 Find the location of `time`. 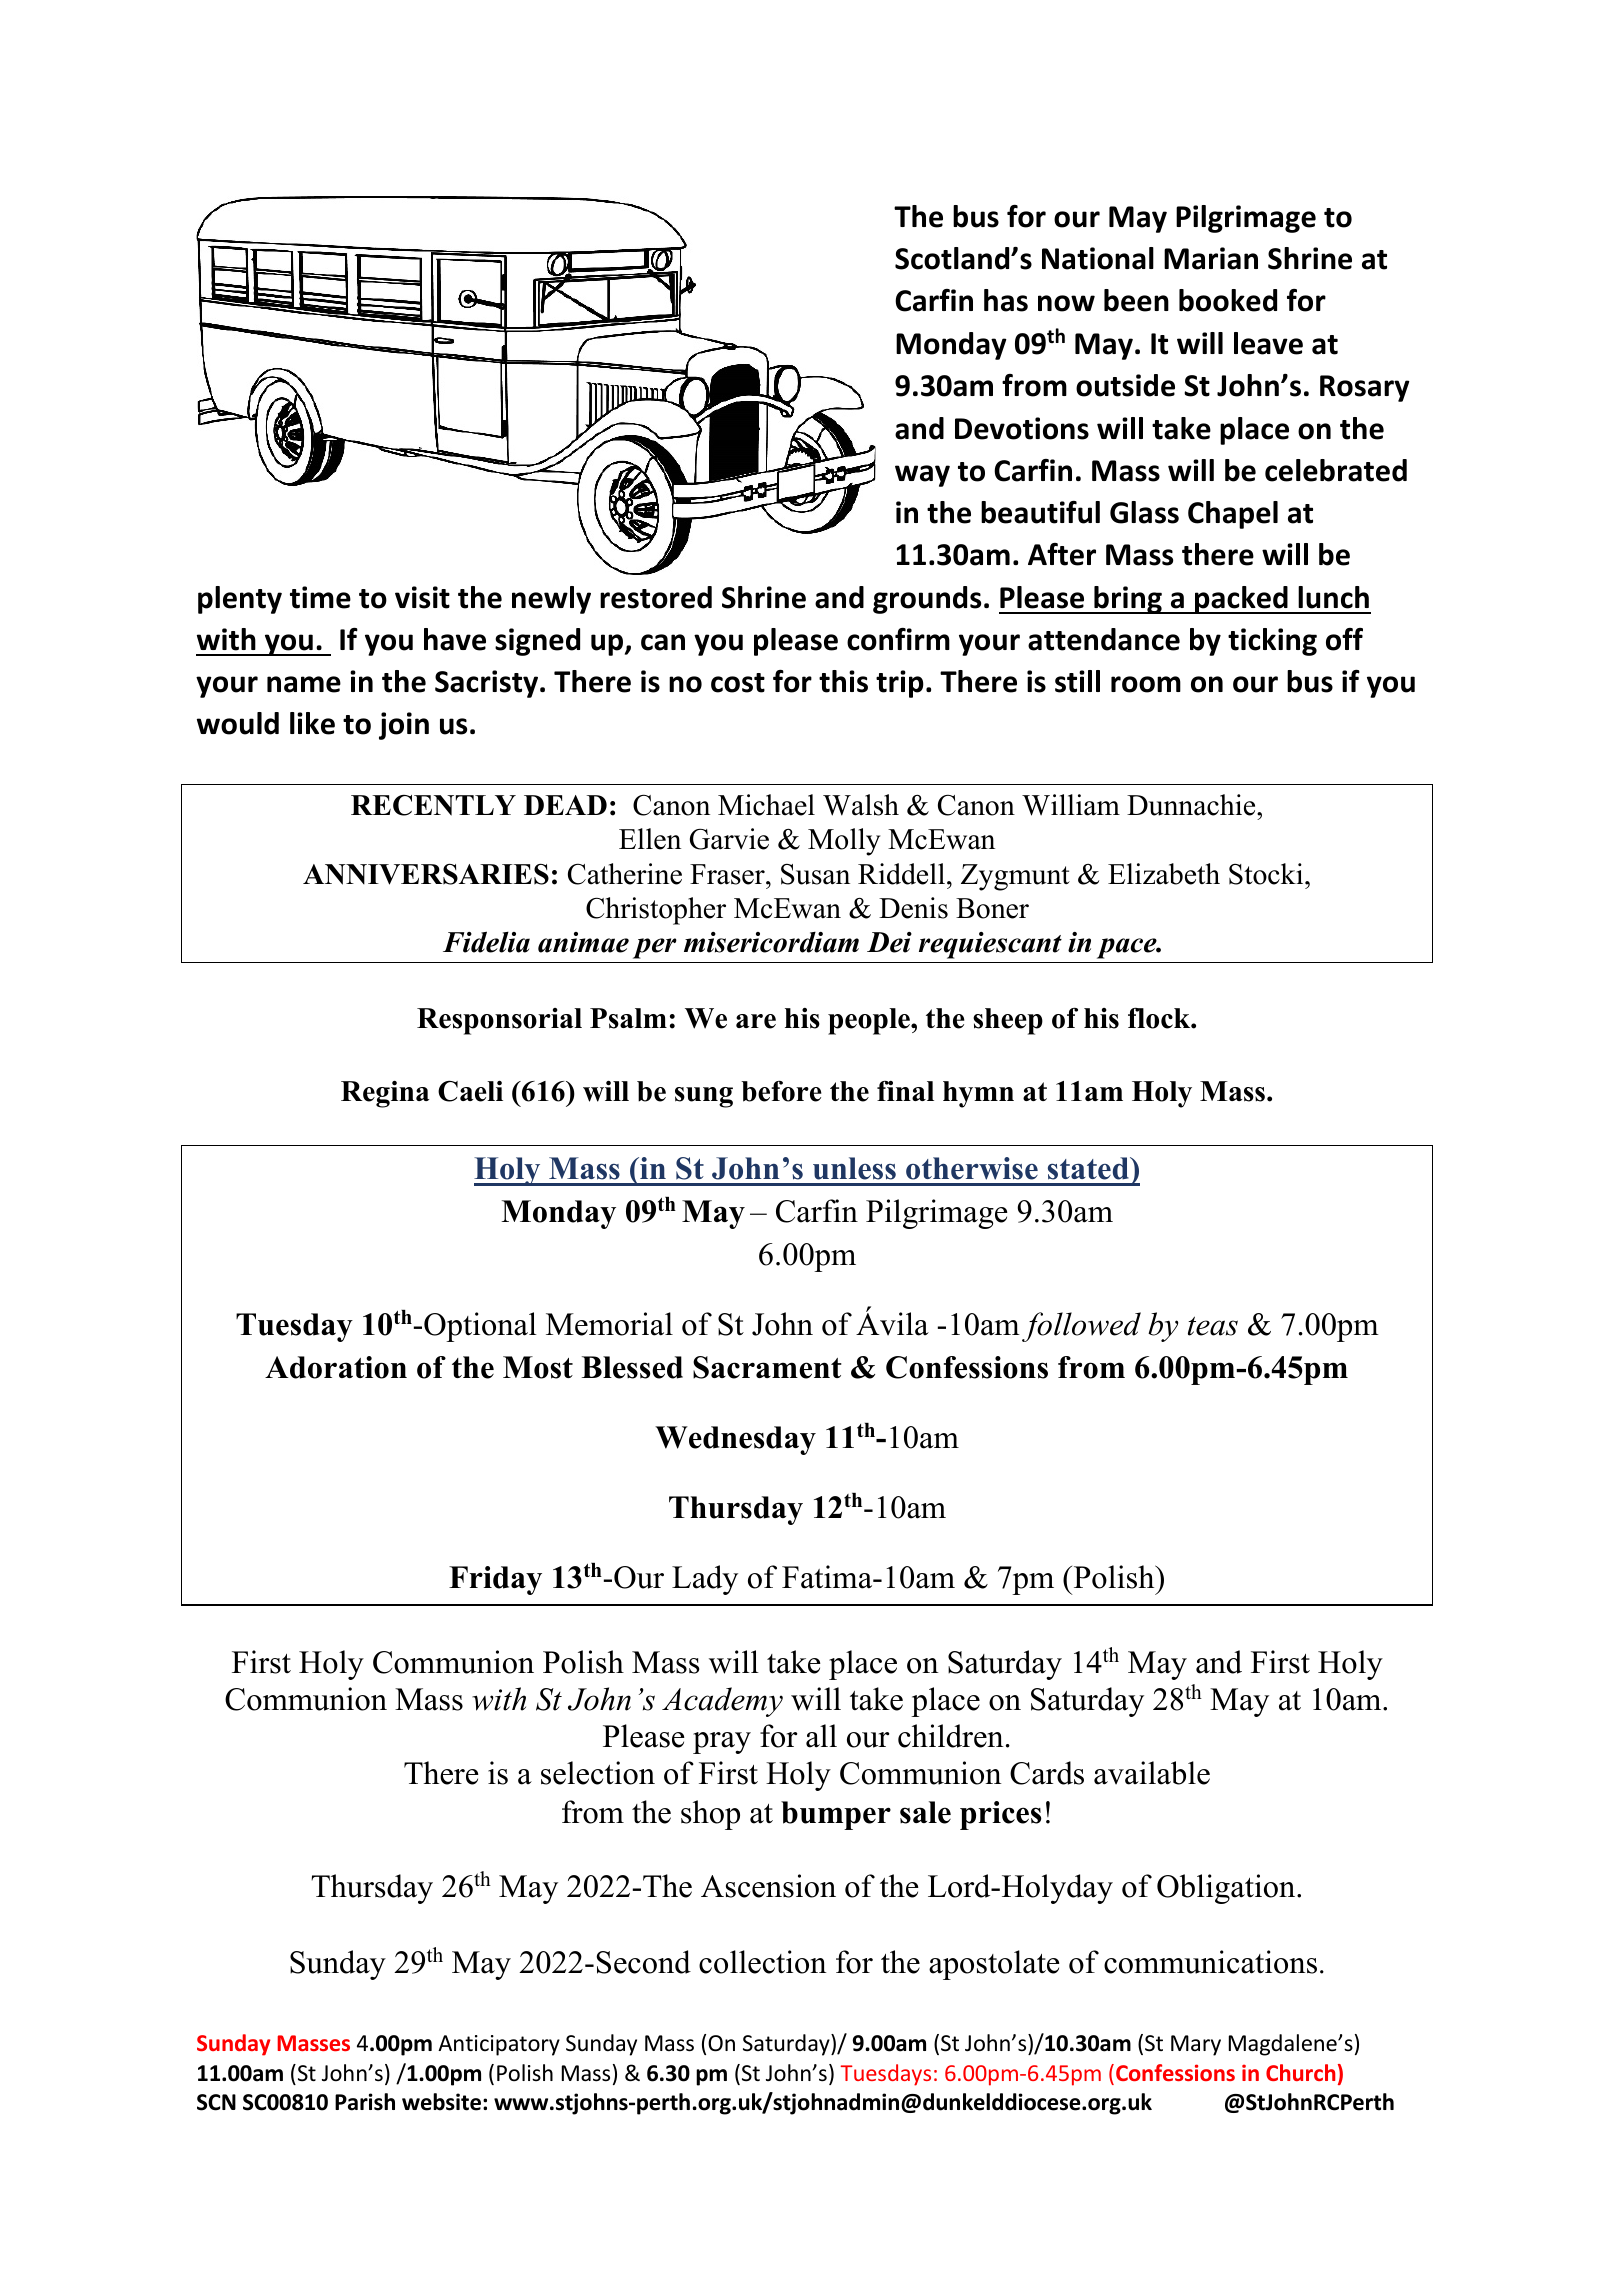

time is located at coordinates (320, 597).
